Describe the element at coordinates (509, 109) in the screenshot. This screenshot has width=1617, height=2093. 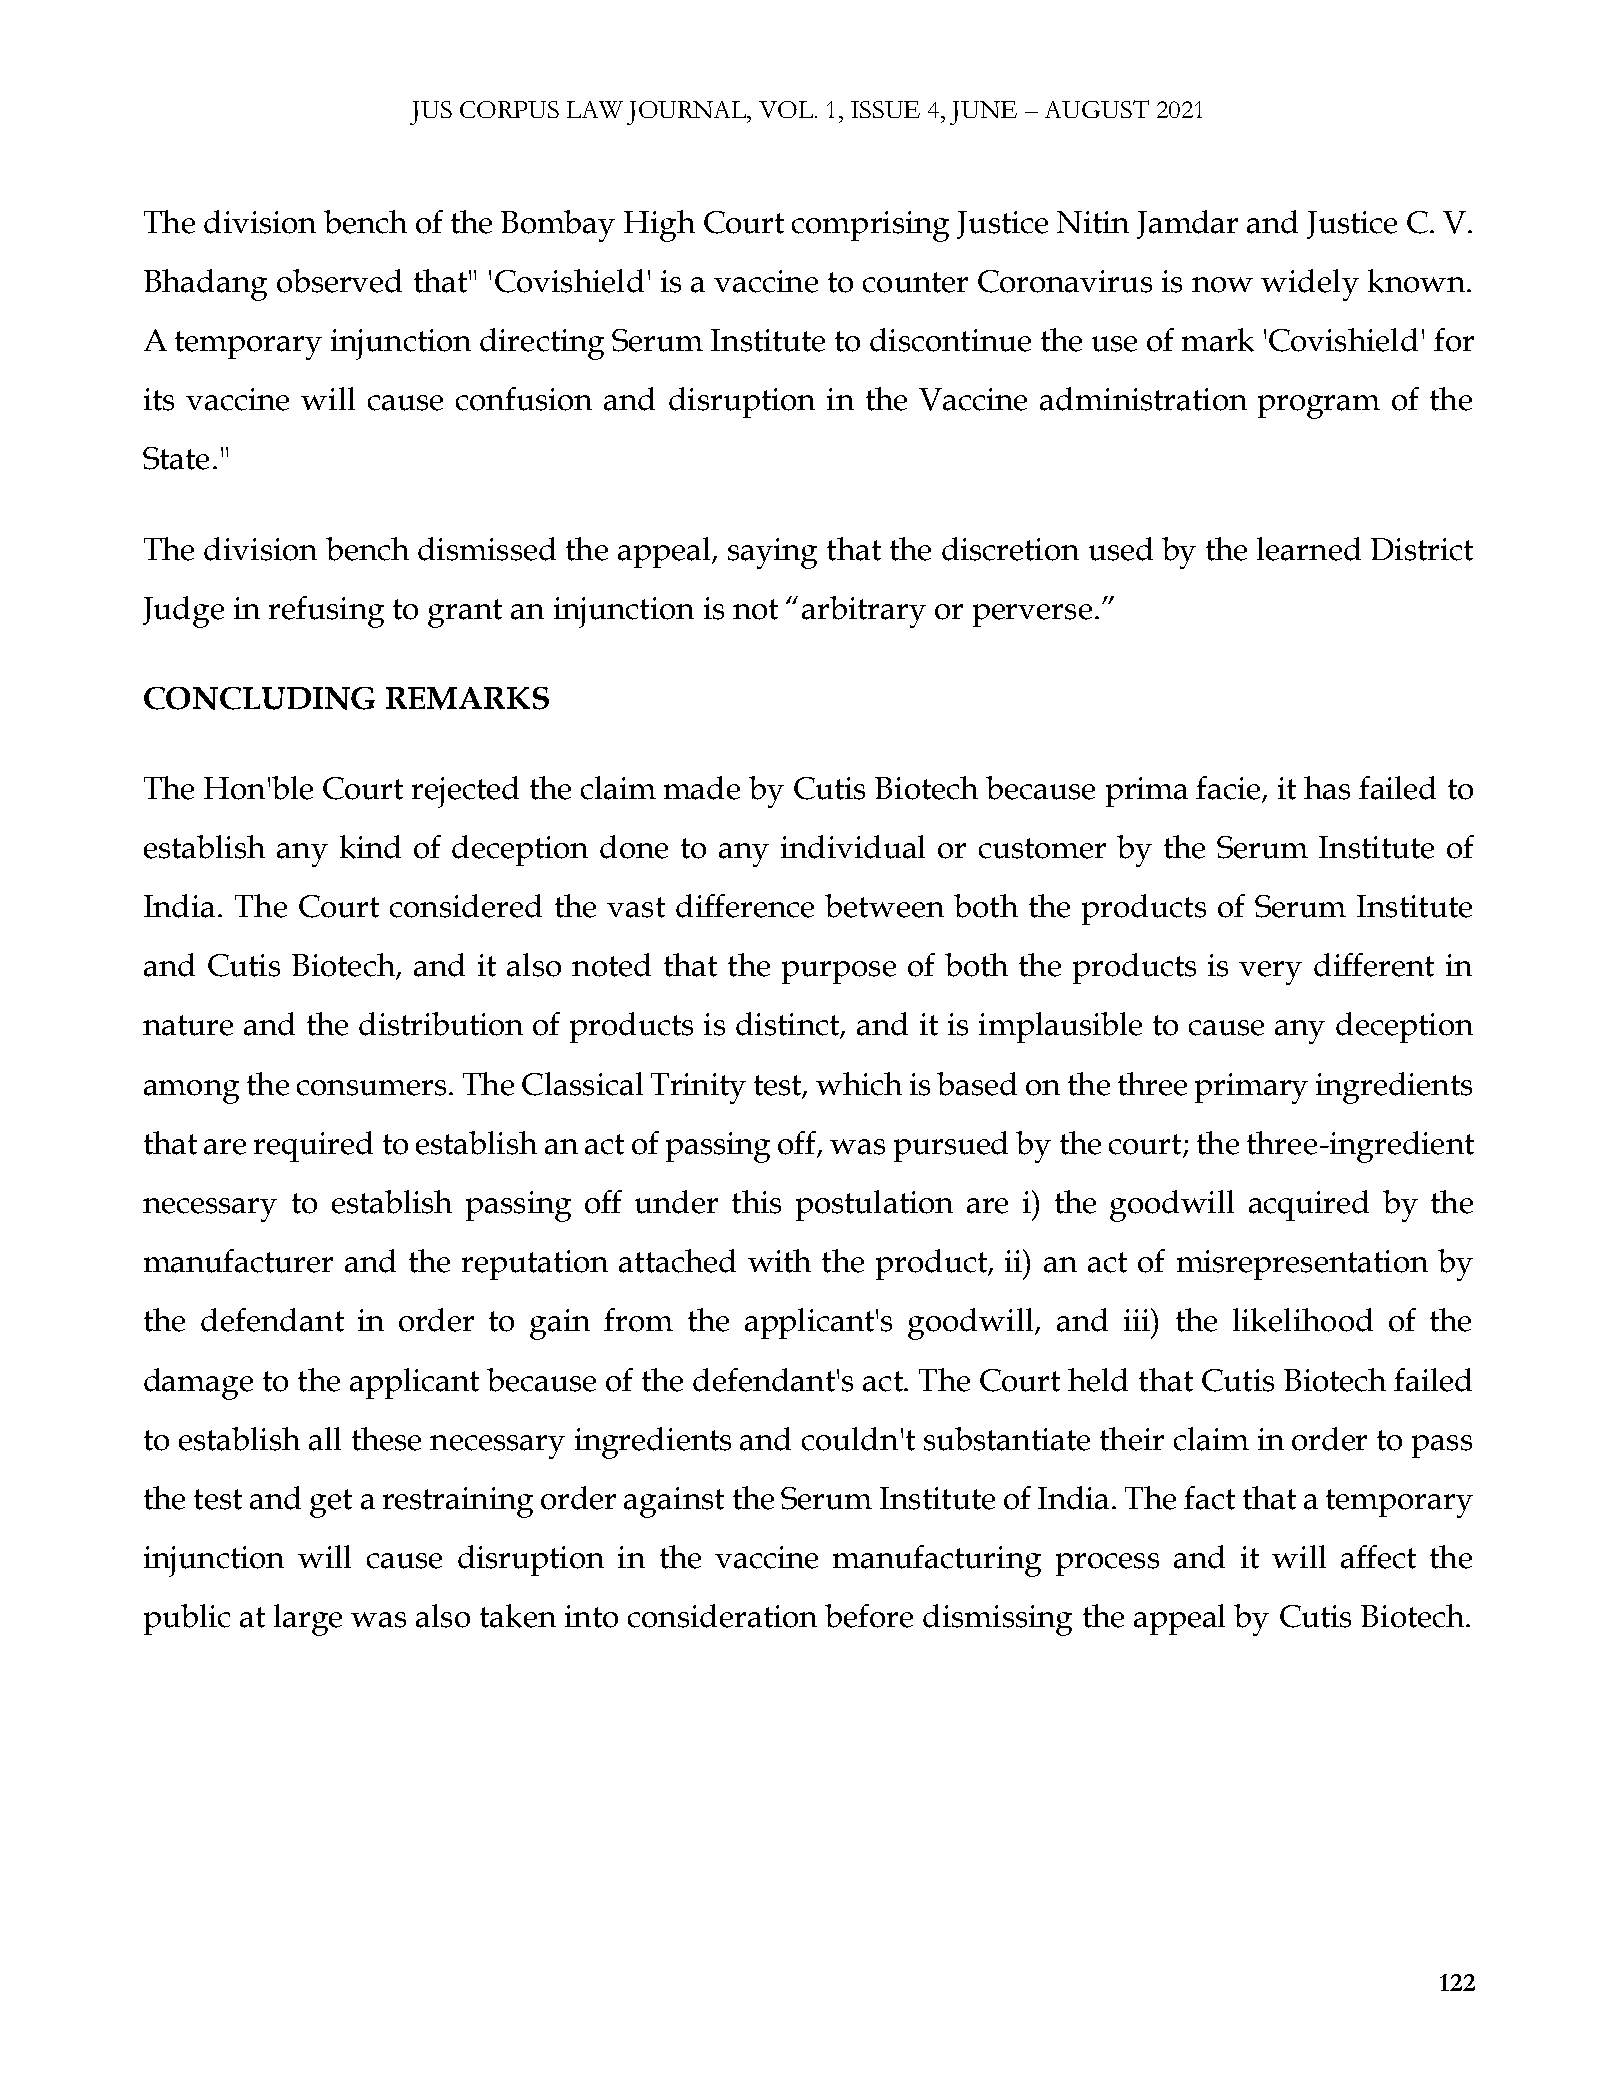
I see `CORPUS` at that location.
